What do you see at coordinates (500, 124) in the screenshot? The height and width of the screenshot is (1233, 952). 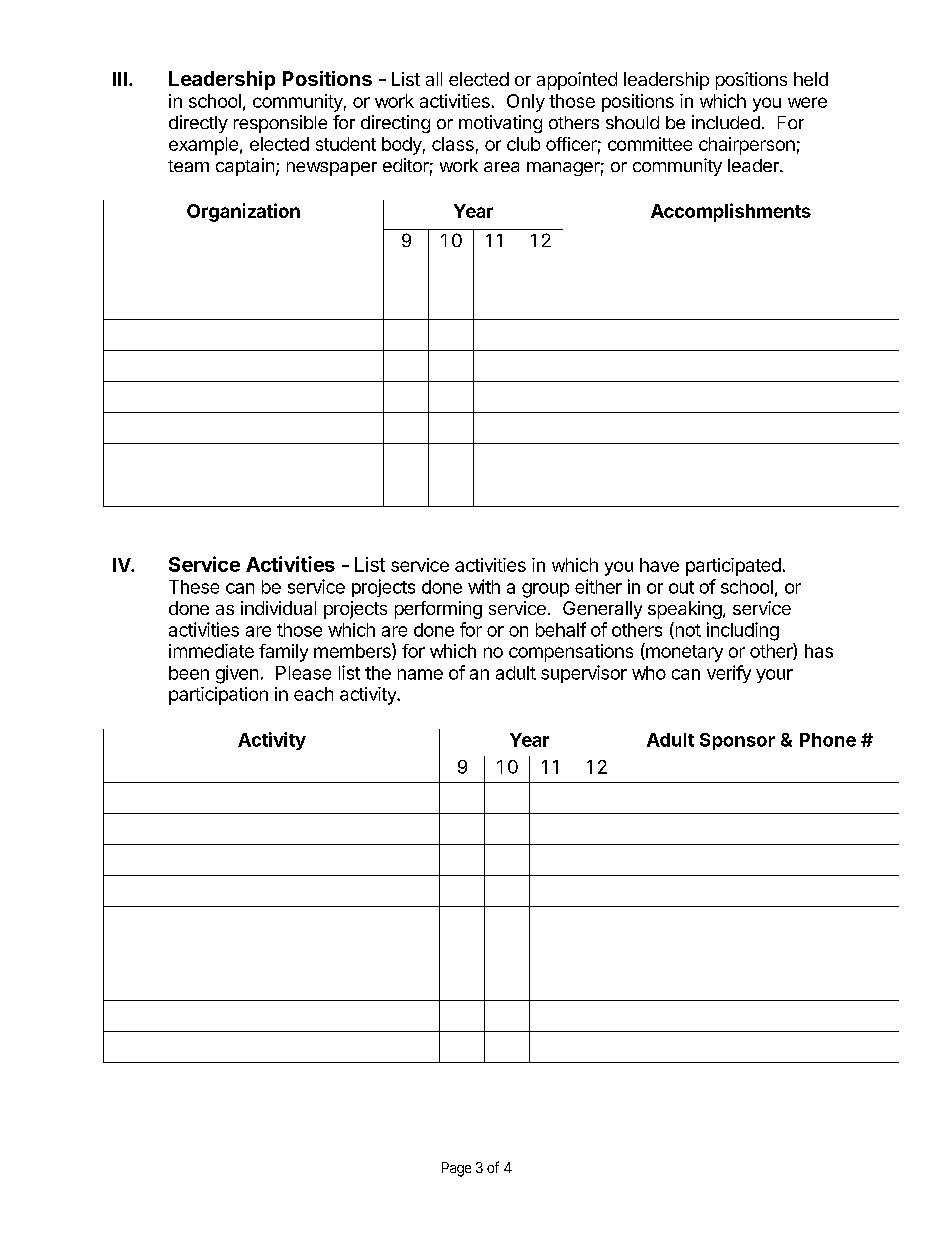 I see `motivating` at bounding box center [500, 124].
